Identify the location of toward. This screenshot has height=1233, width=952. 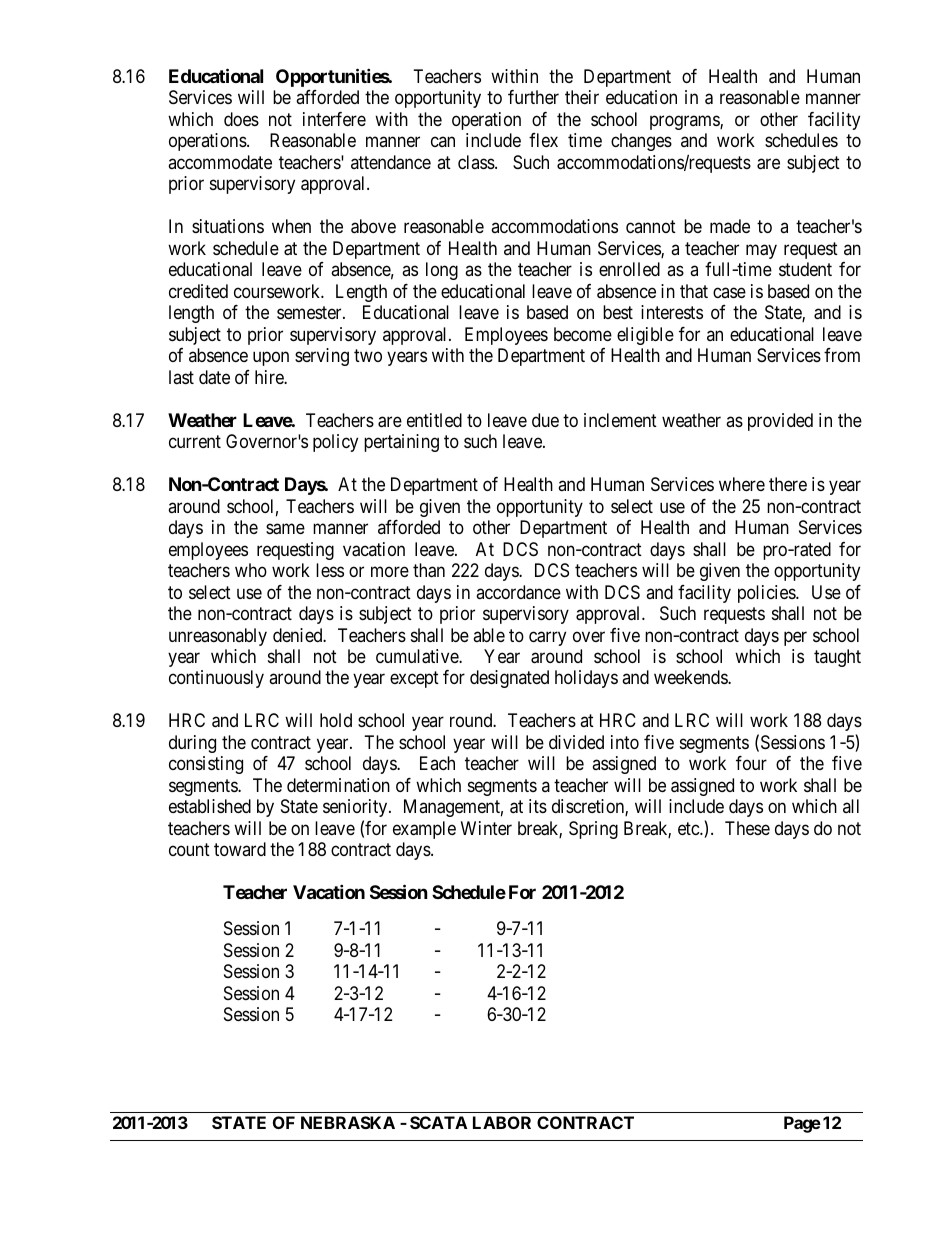
(240, 849).
